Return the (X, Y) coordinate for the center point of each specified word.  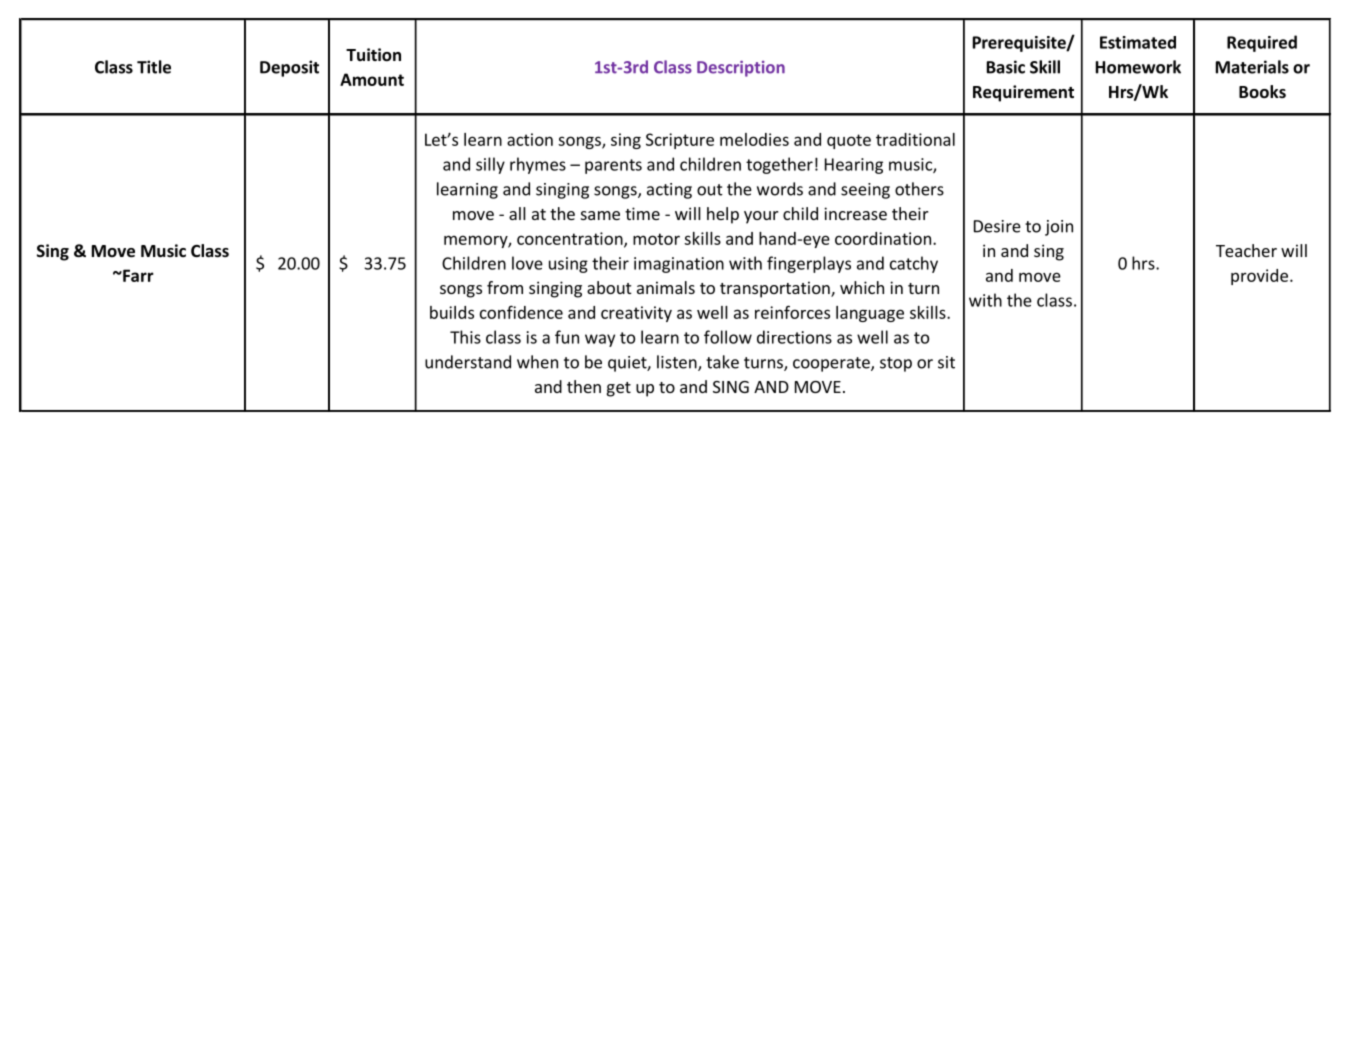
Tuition (373, 55)
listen (678, 363)
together (779, 165)
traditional (915, 139)
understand (468, 362)
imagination (679, 265)
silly (490, 165)
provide (1259, 277)
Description (741, 69)
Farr (137, 275)
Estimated (1138, 42)
